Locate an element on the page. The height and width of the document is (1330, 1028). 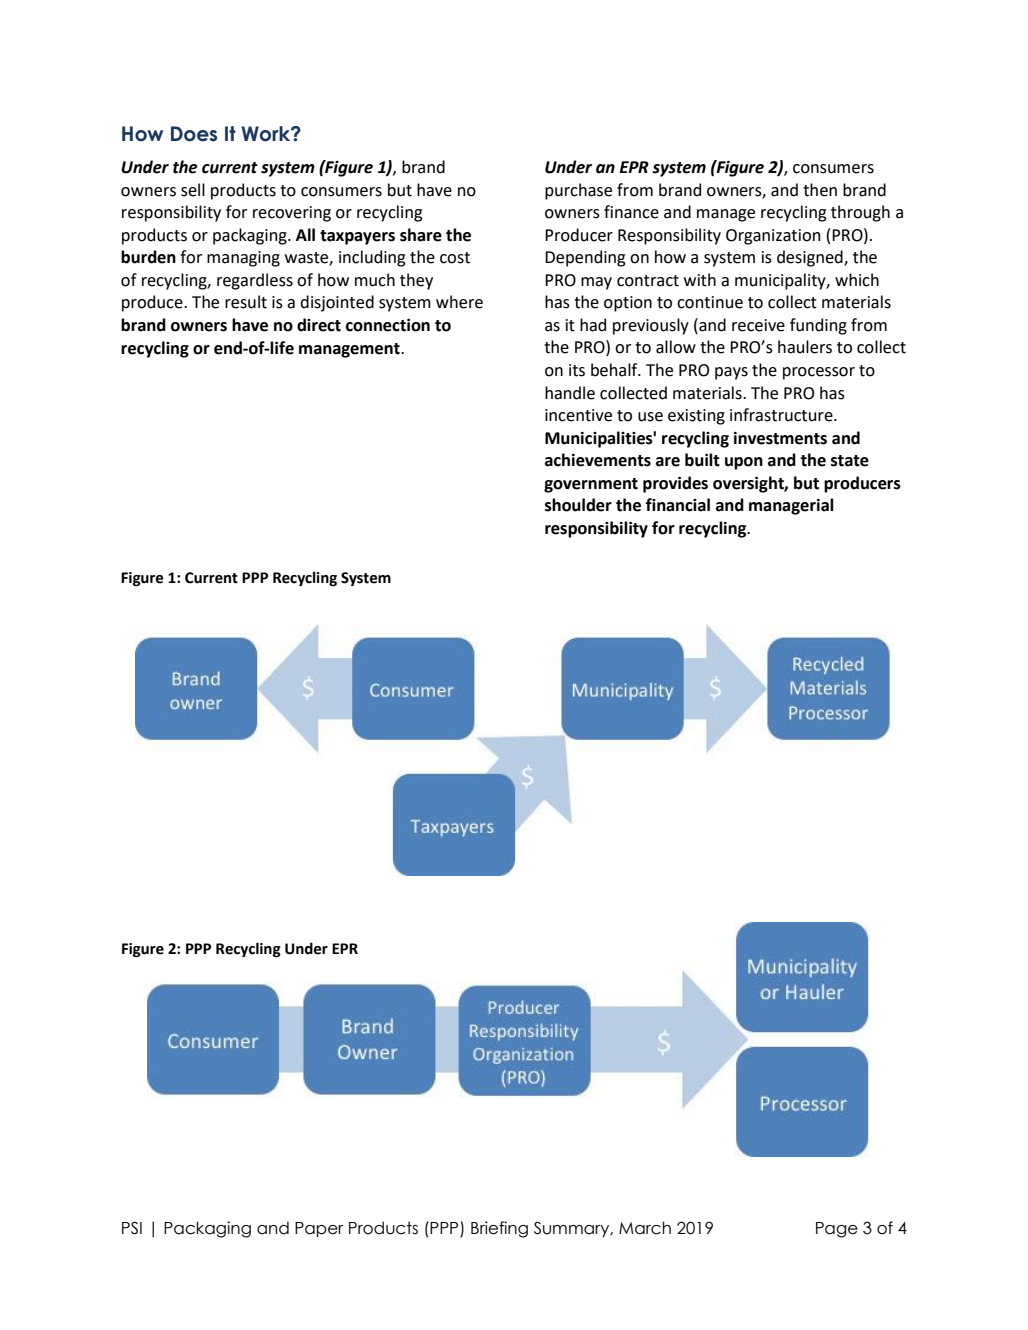
Briefing is located at coordinates (499, 1229).
